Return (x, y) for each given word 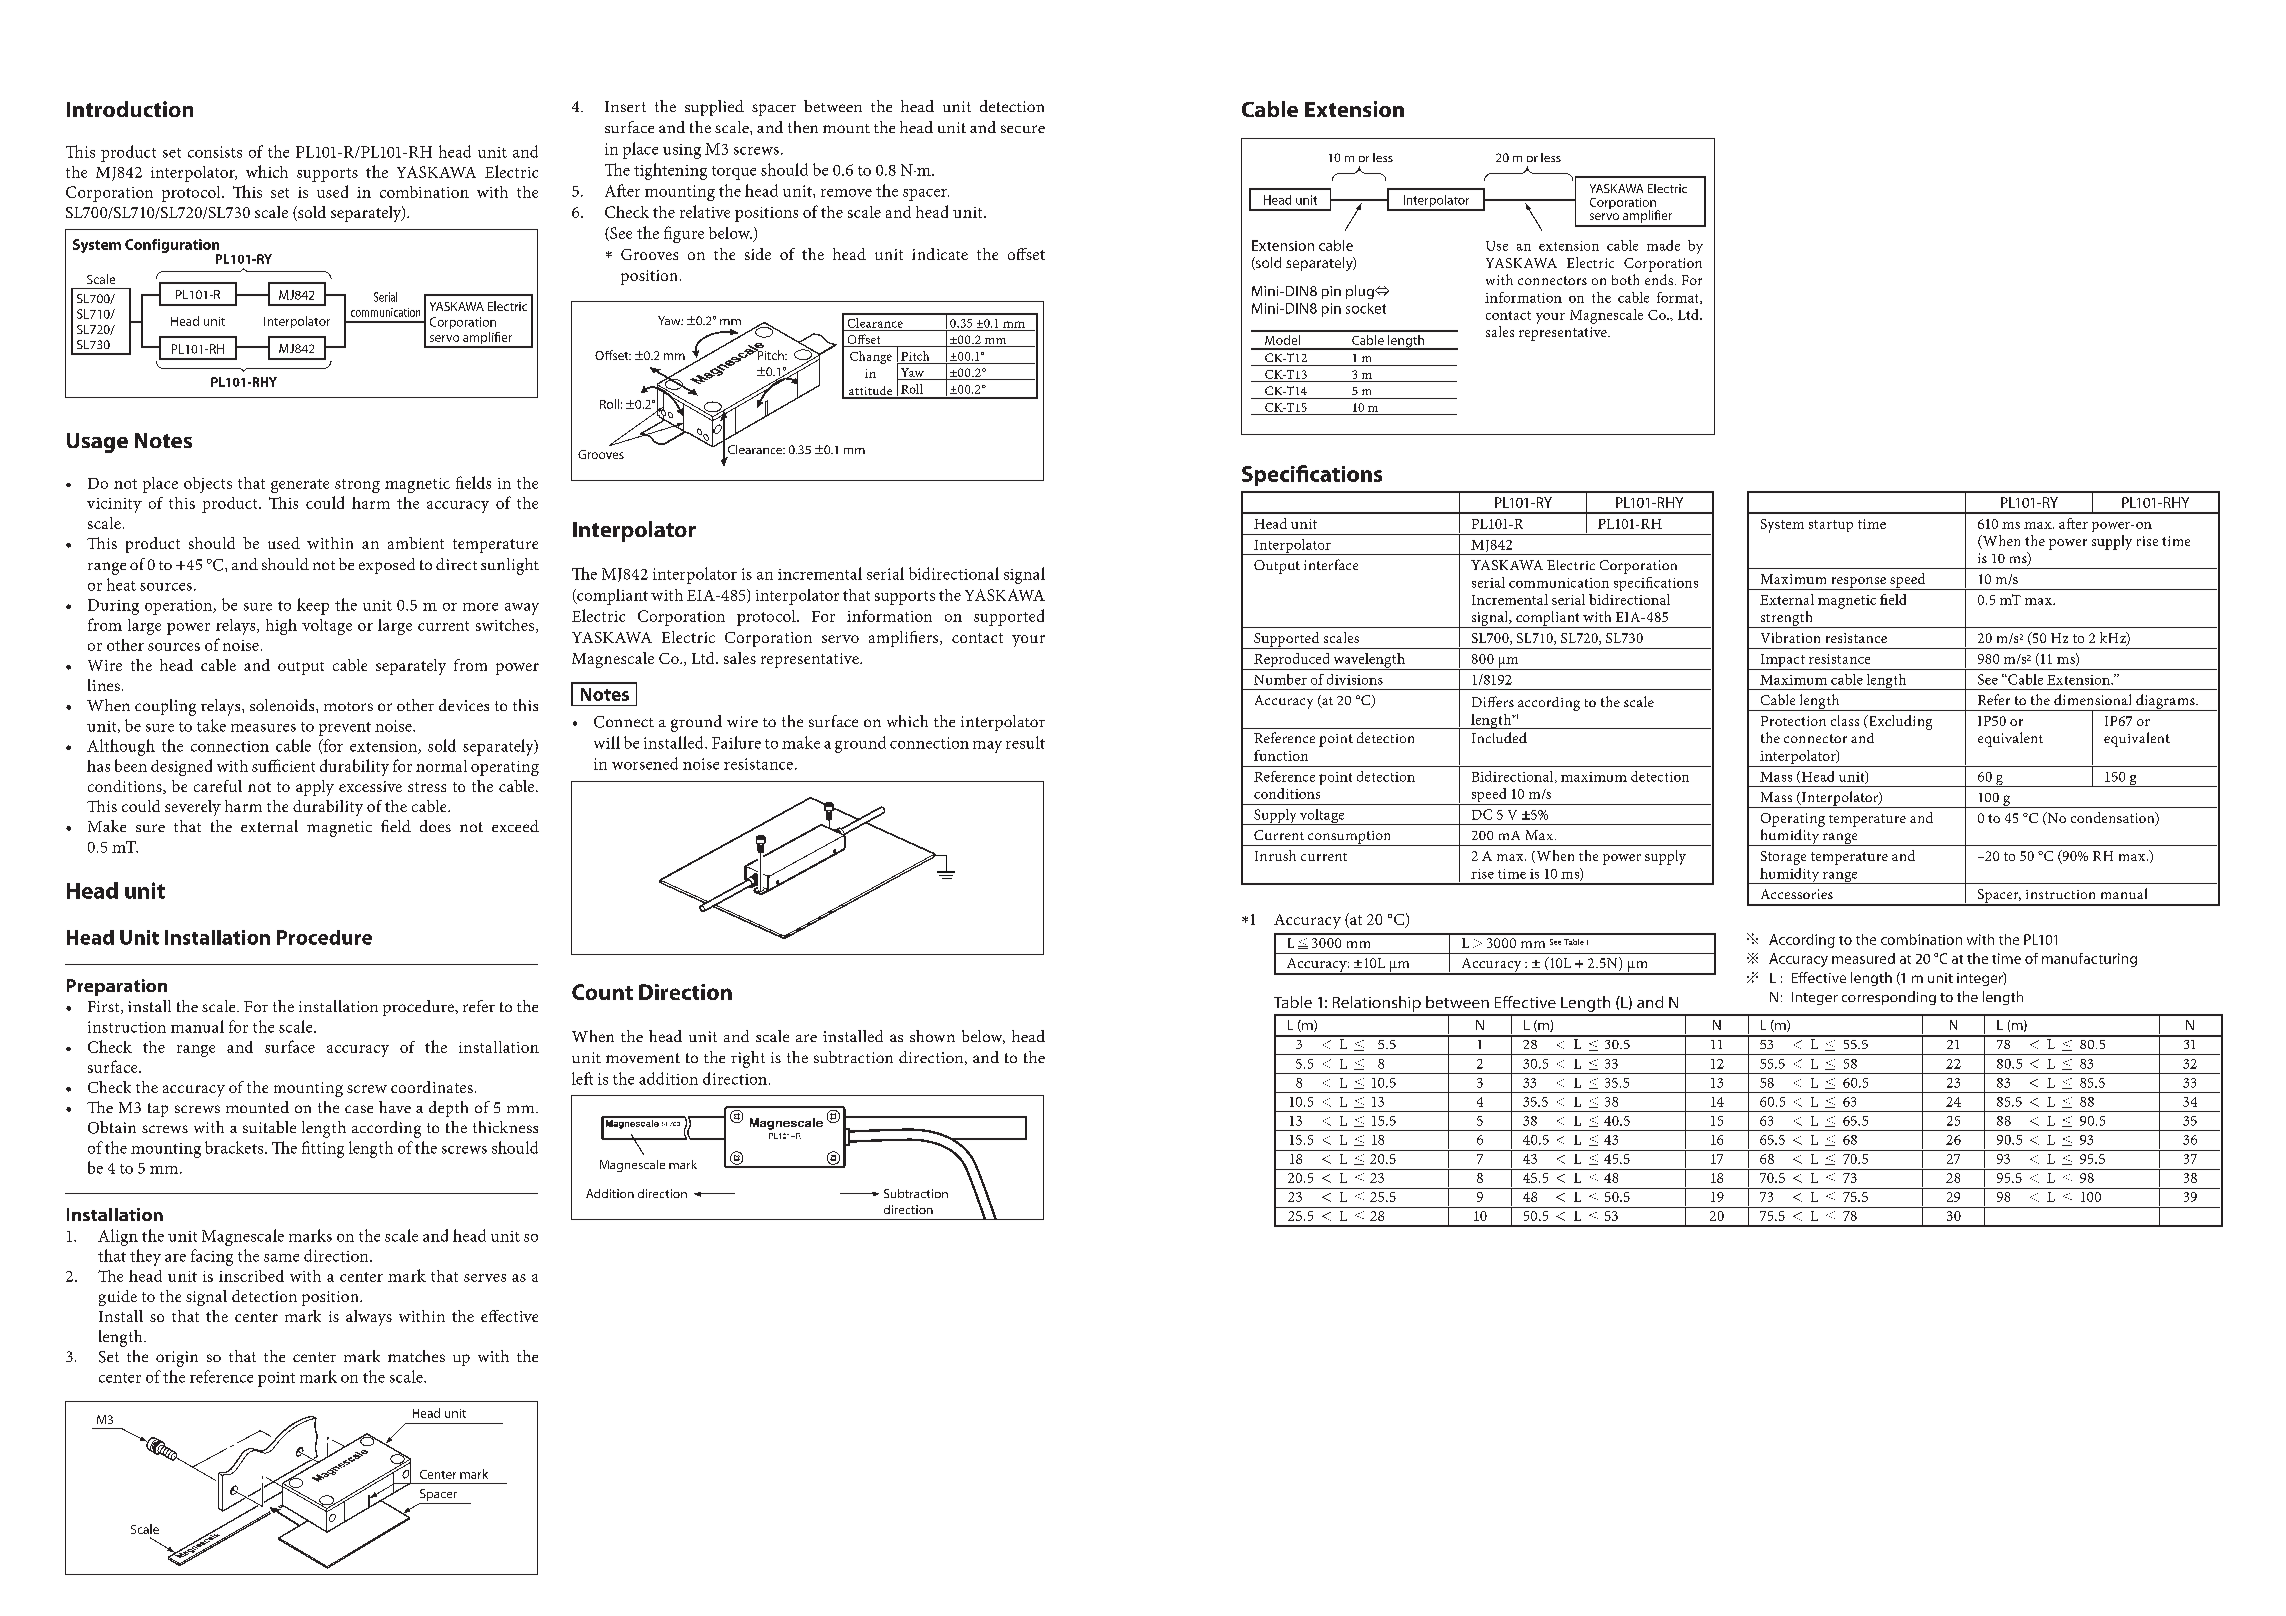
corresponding (1889, 998)
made (1663, 245)
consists (215, 152)
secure (1023, 129)
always (369, 1318)
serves (485, 1278)
